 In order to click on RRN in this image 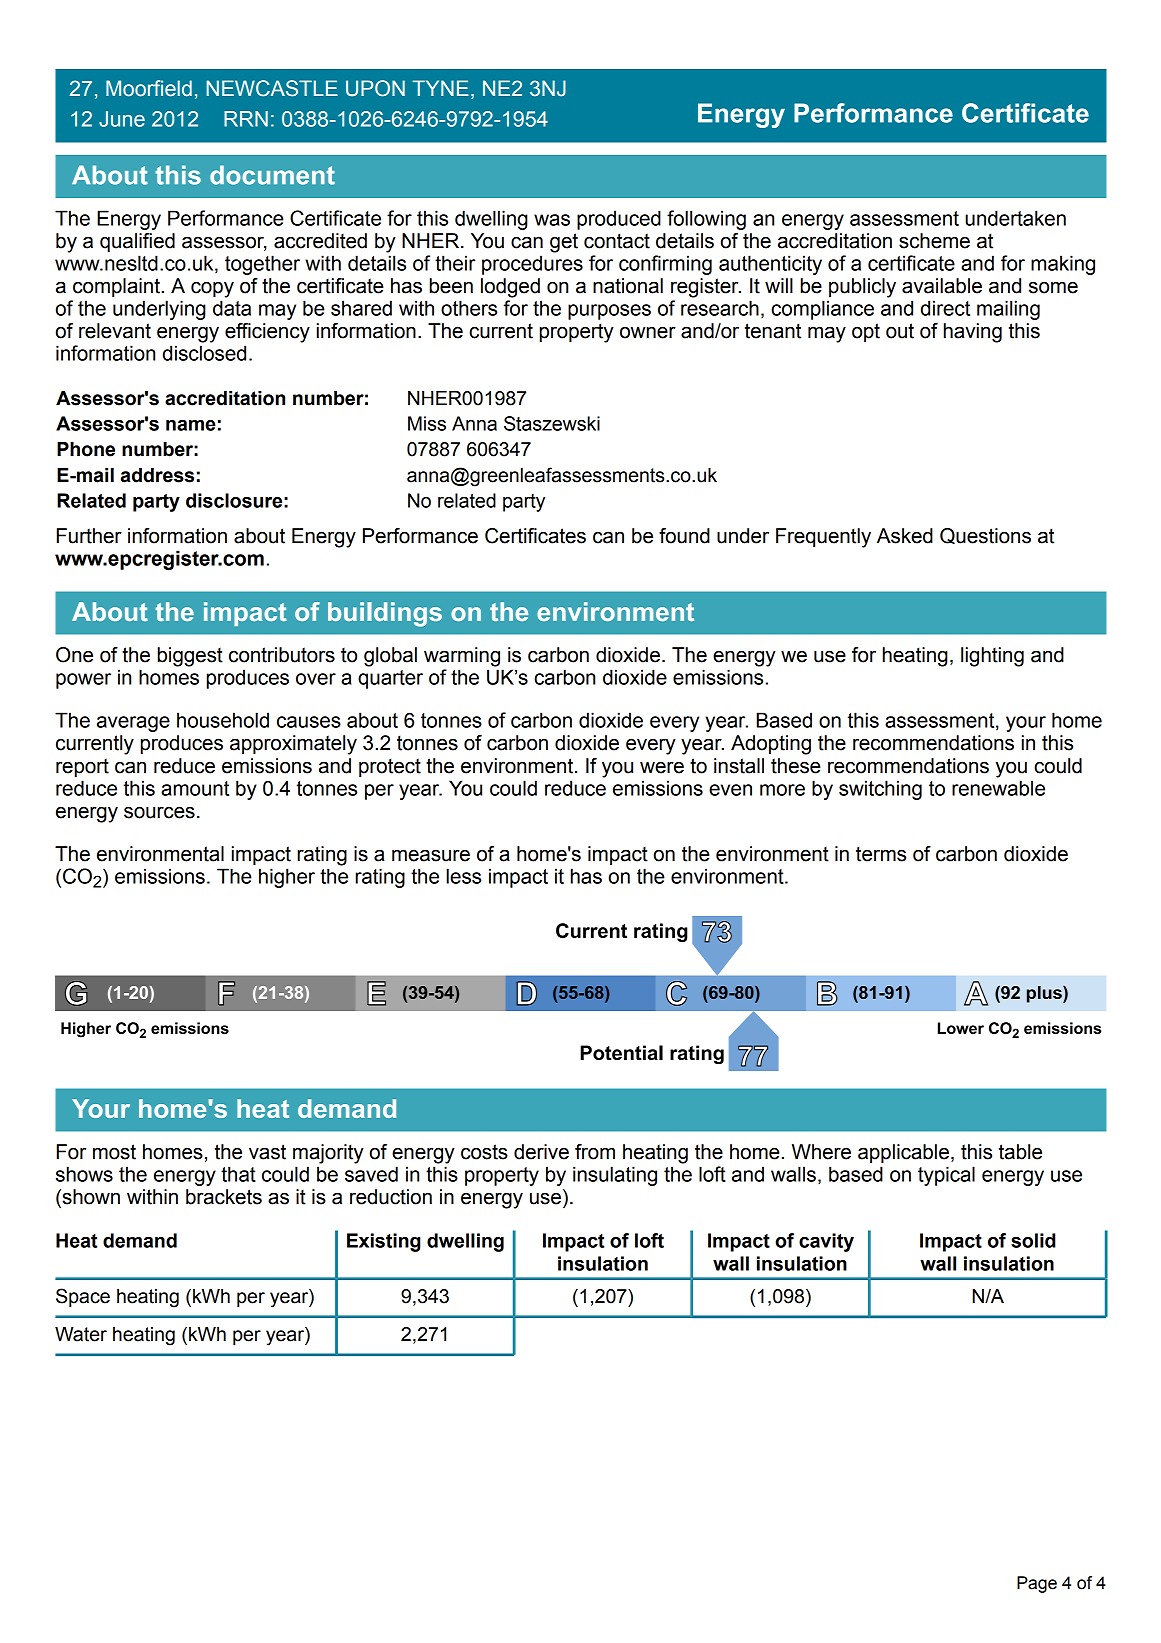, I will do `click(246, 119)`.
